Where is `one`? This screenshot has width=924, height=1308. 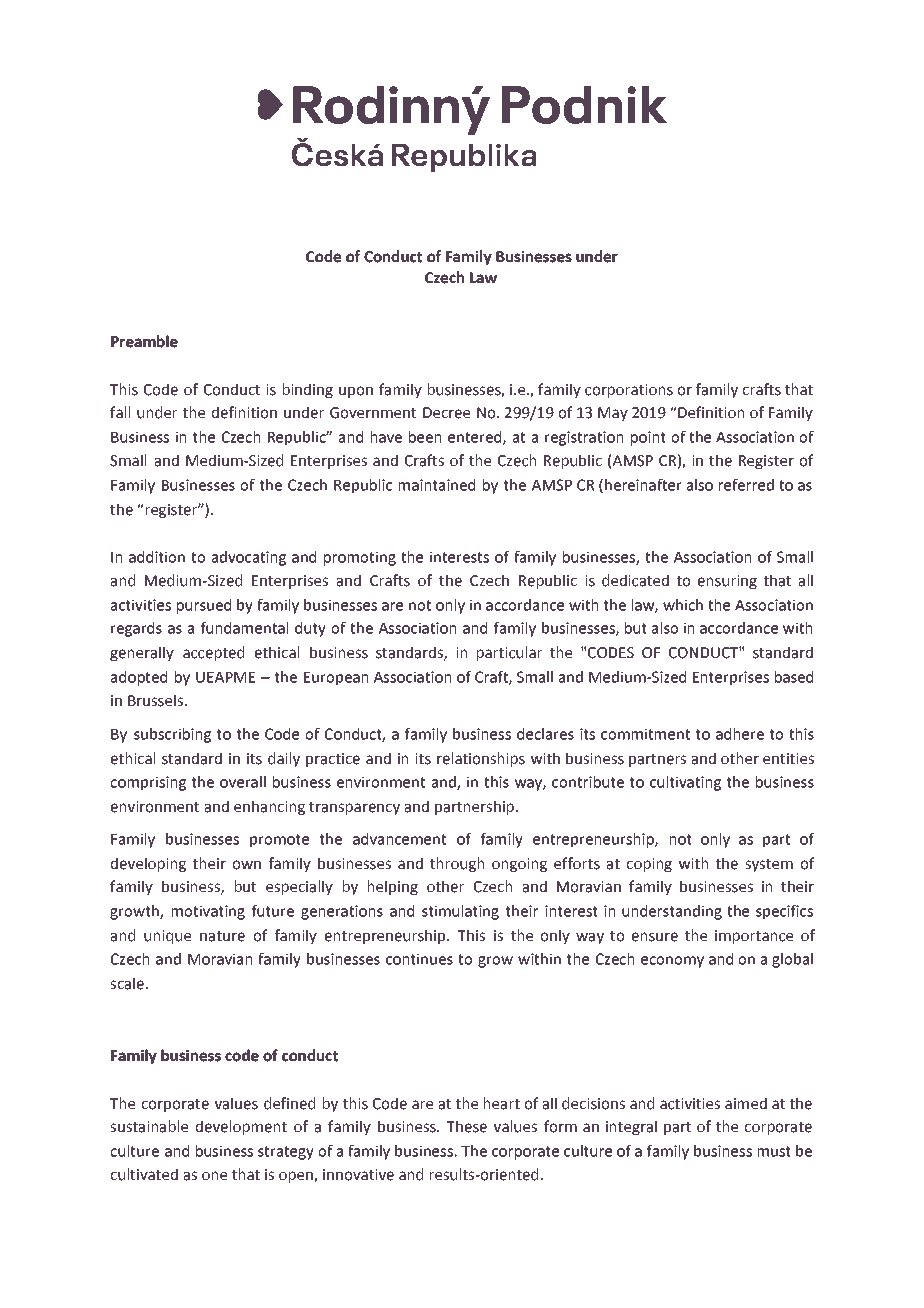
one is located at coordinates (214, 1176).
